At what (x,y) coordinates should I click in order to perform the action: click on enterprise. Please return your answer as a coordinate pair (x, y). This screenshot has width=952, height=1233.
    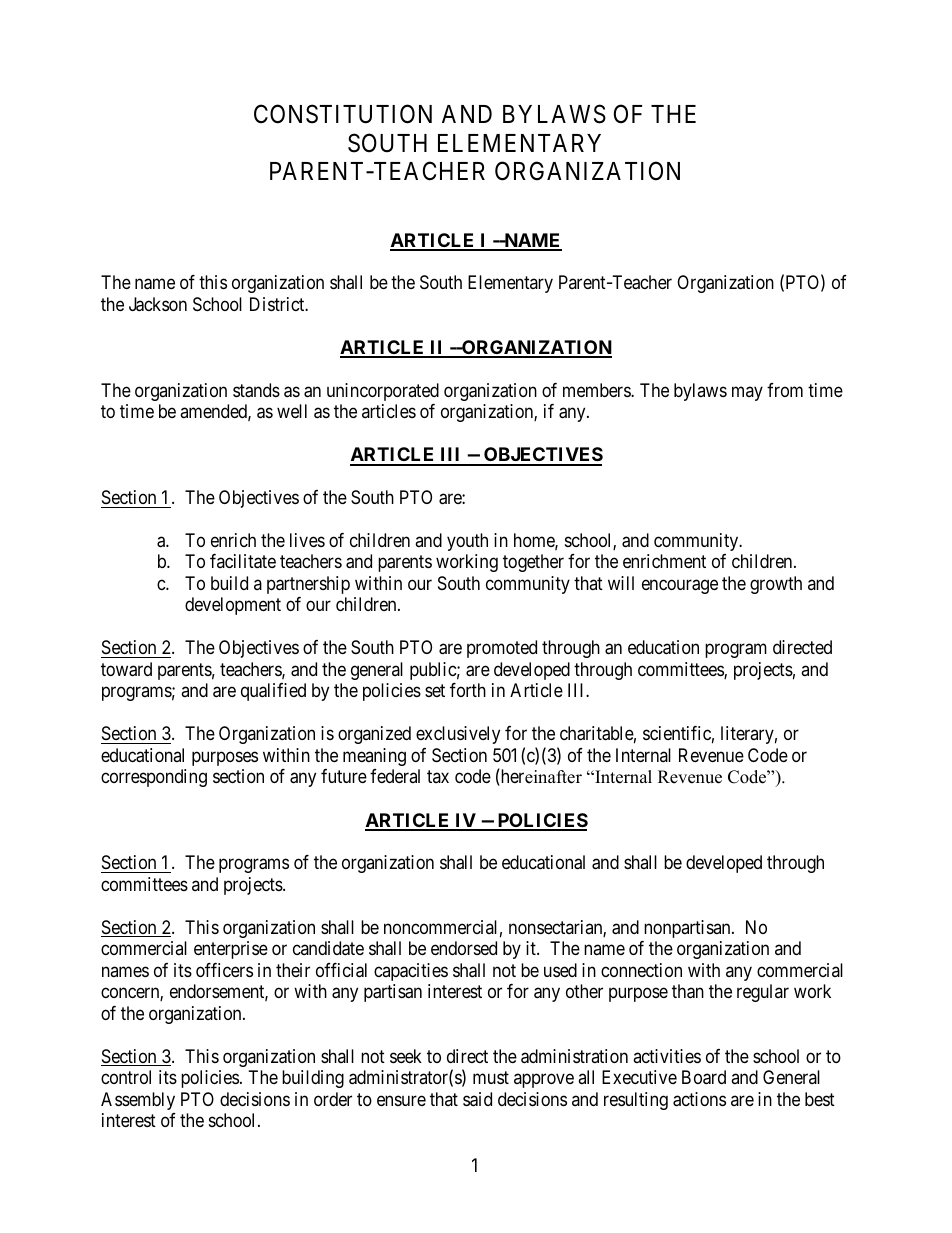
    Looking at the image, I should click on (231, 950).
